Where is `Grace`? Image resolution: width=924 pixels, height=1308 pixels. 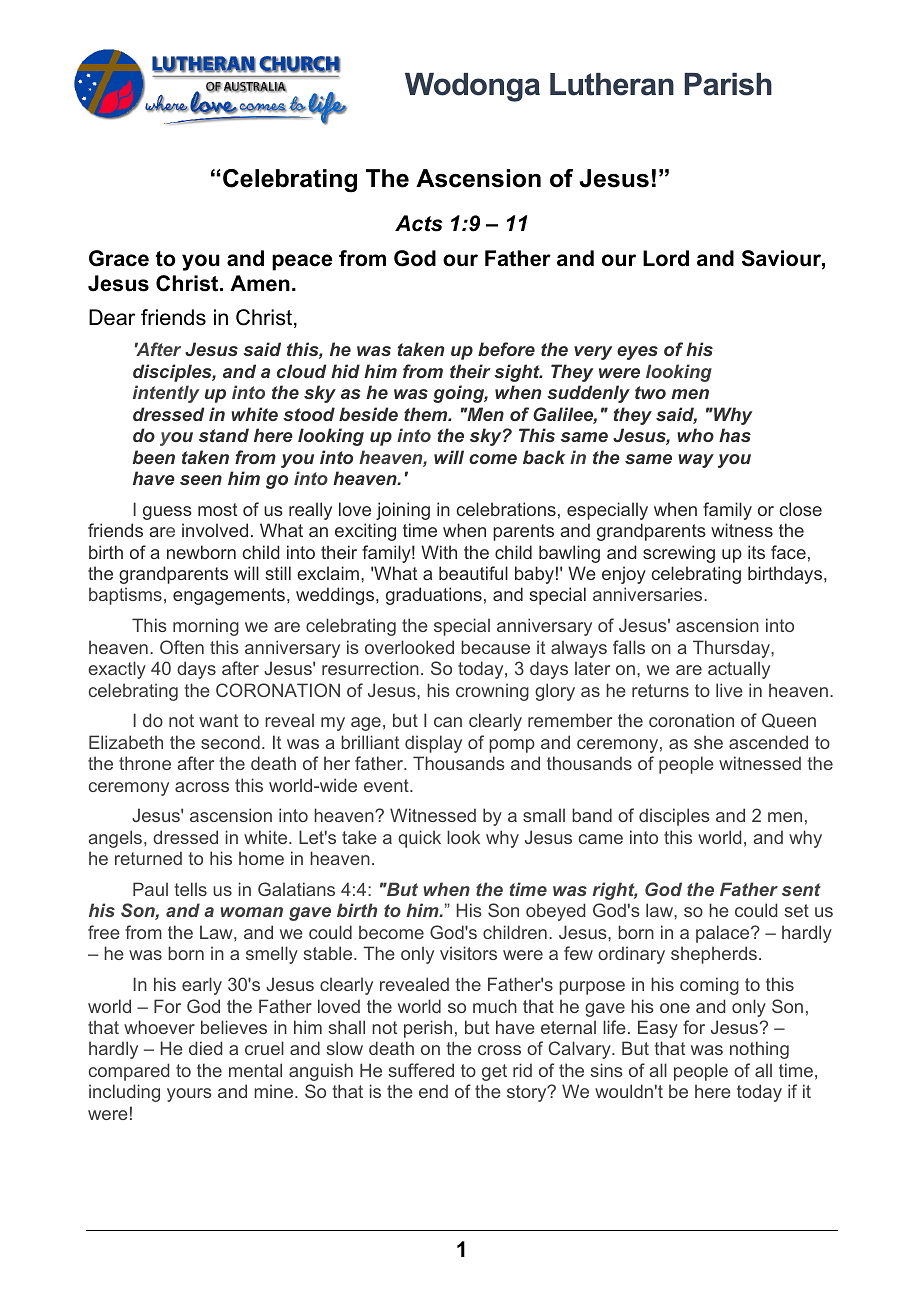 Grace is located at coordinates (119, 258).
